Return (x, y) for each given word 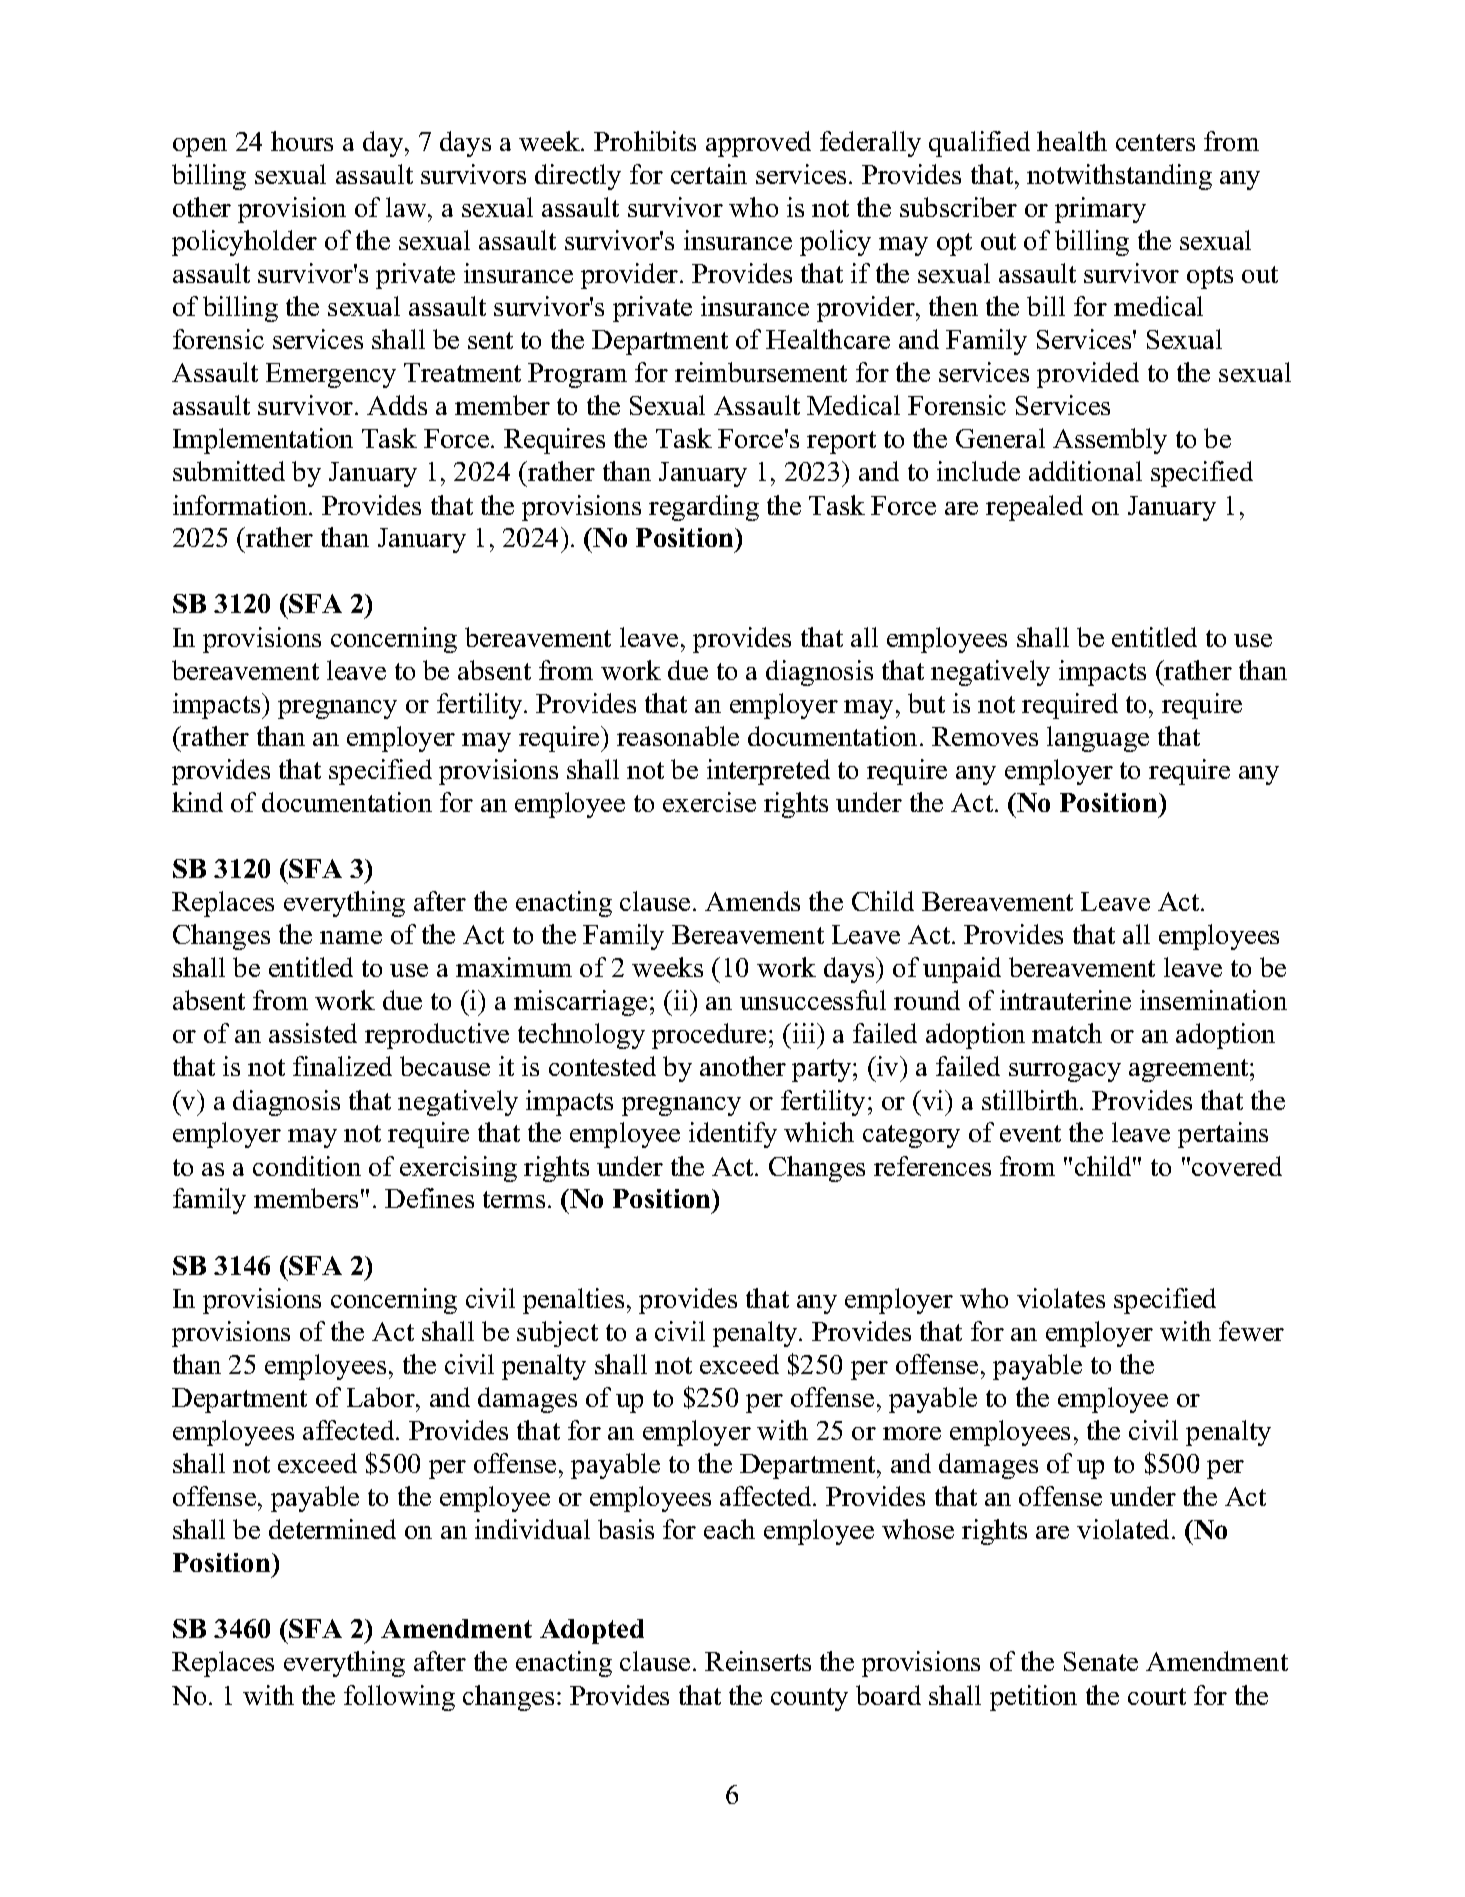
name (351, 937)
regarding (704, 508)
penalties (573, 1301)
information (241, 505)
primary (1100, 210)
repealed (1034, 508)
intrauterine (1065, 1000)
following (399, 1698)
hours (302, 141)
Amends (752, 901)
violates (1061, 1298)
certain (709, 174)
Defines (429, 1198)
